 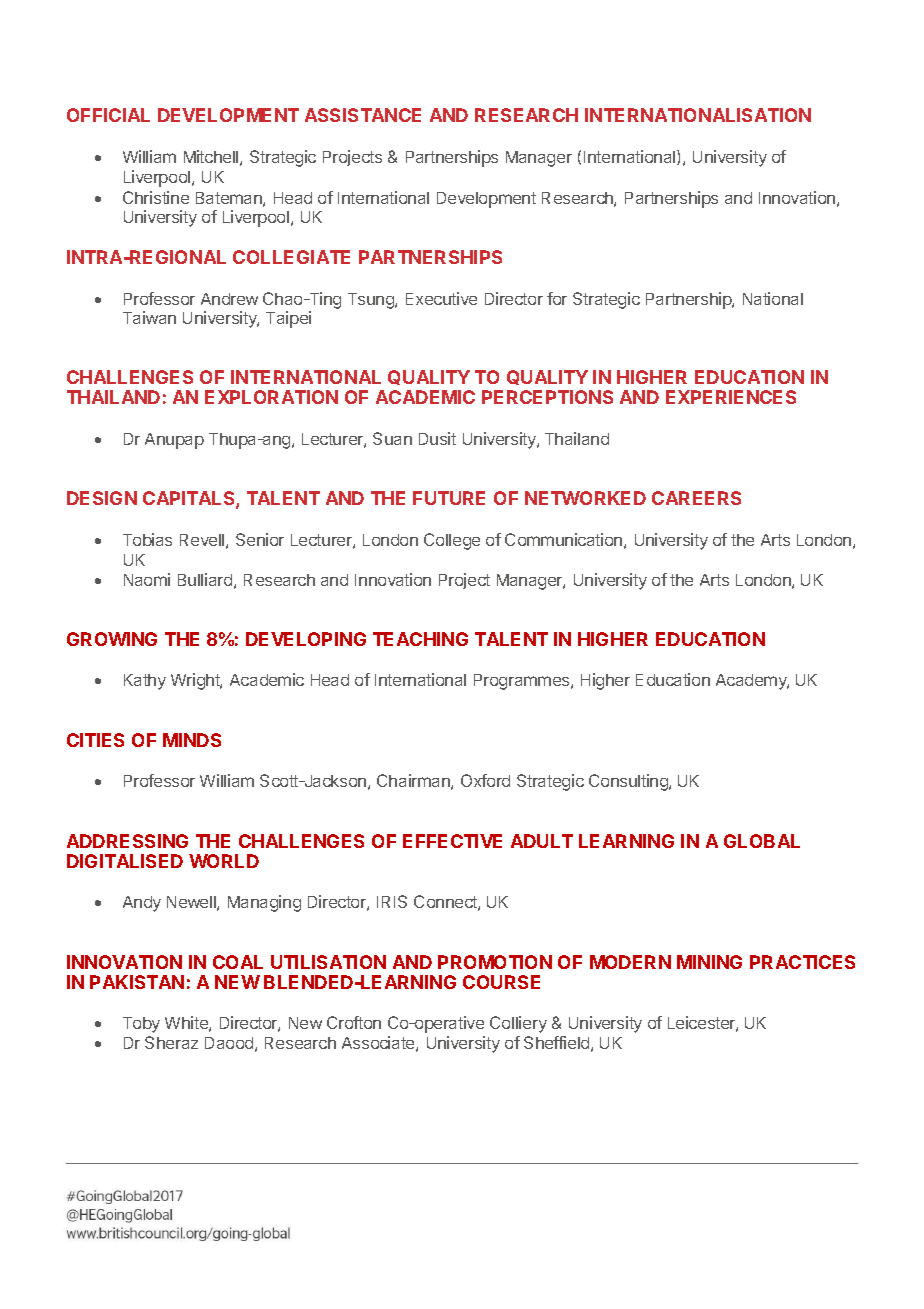 What do you see at coordinates (547, 397) in the screenshot?
I see `PERCEPTIONS` at bounding box center [547, 397].
